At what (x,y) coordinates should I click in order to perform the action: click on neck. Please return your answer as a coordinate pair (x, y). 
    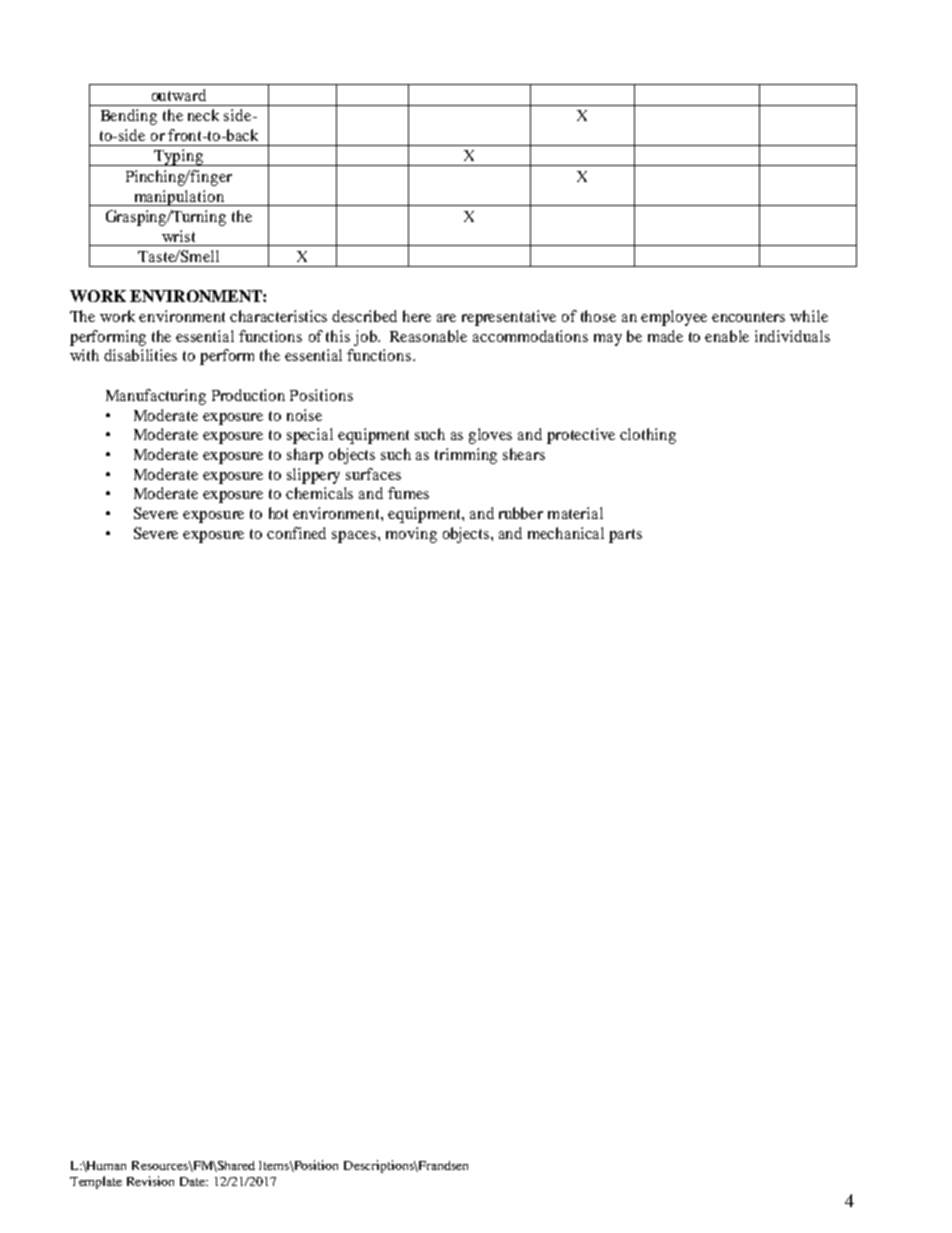
    Looking at the image, I should click on (203, 115).
